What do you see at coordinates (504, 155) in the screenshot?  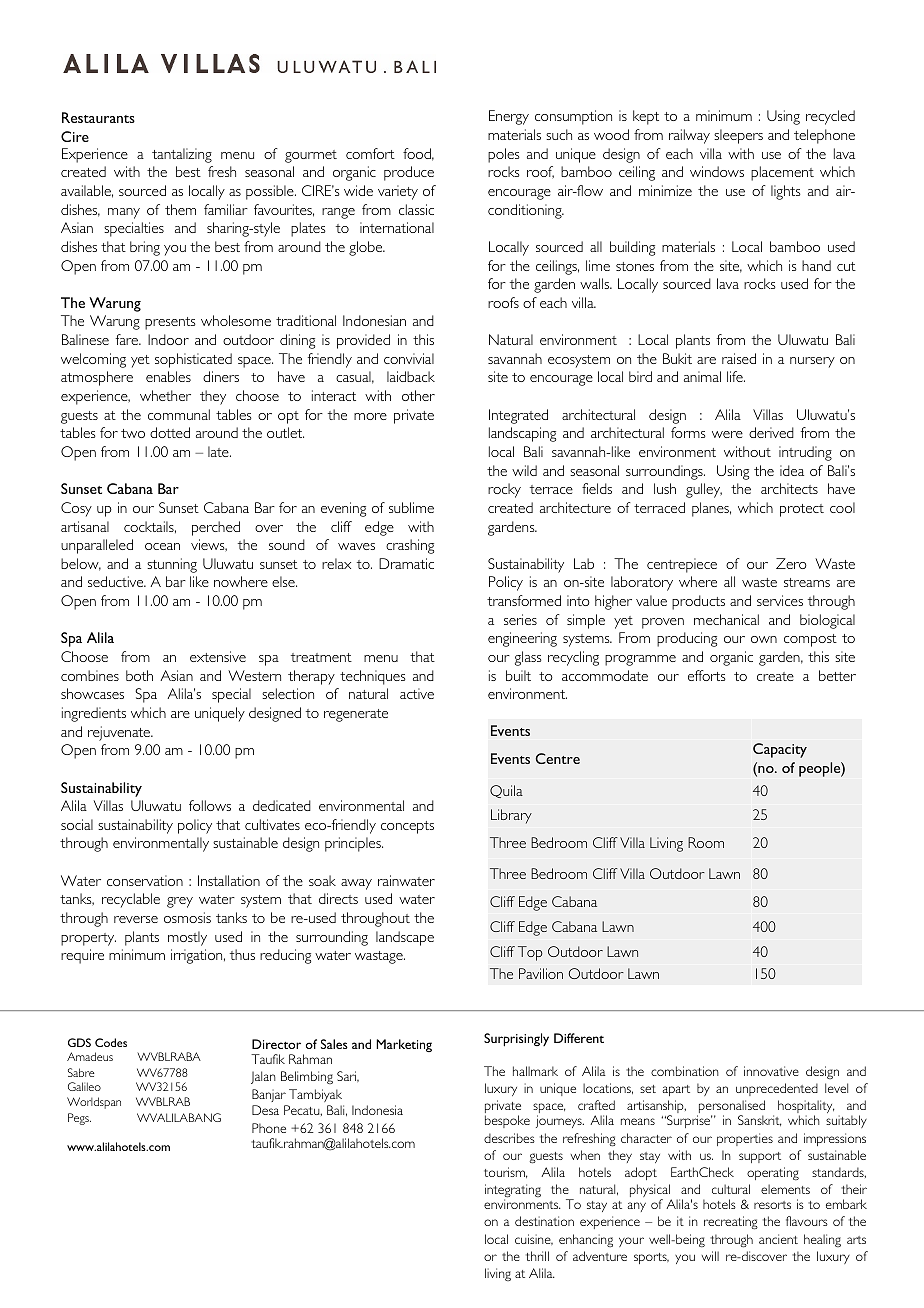 I see `poles` at bounding box center [504, 155].
